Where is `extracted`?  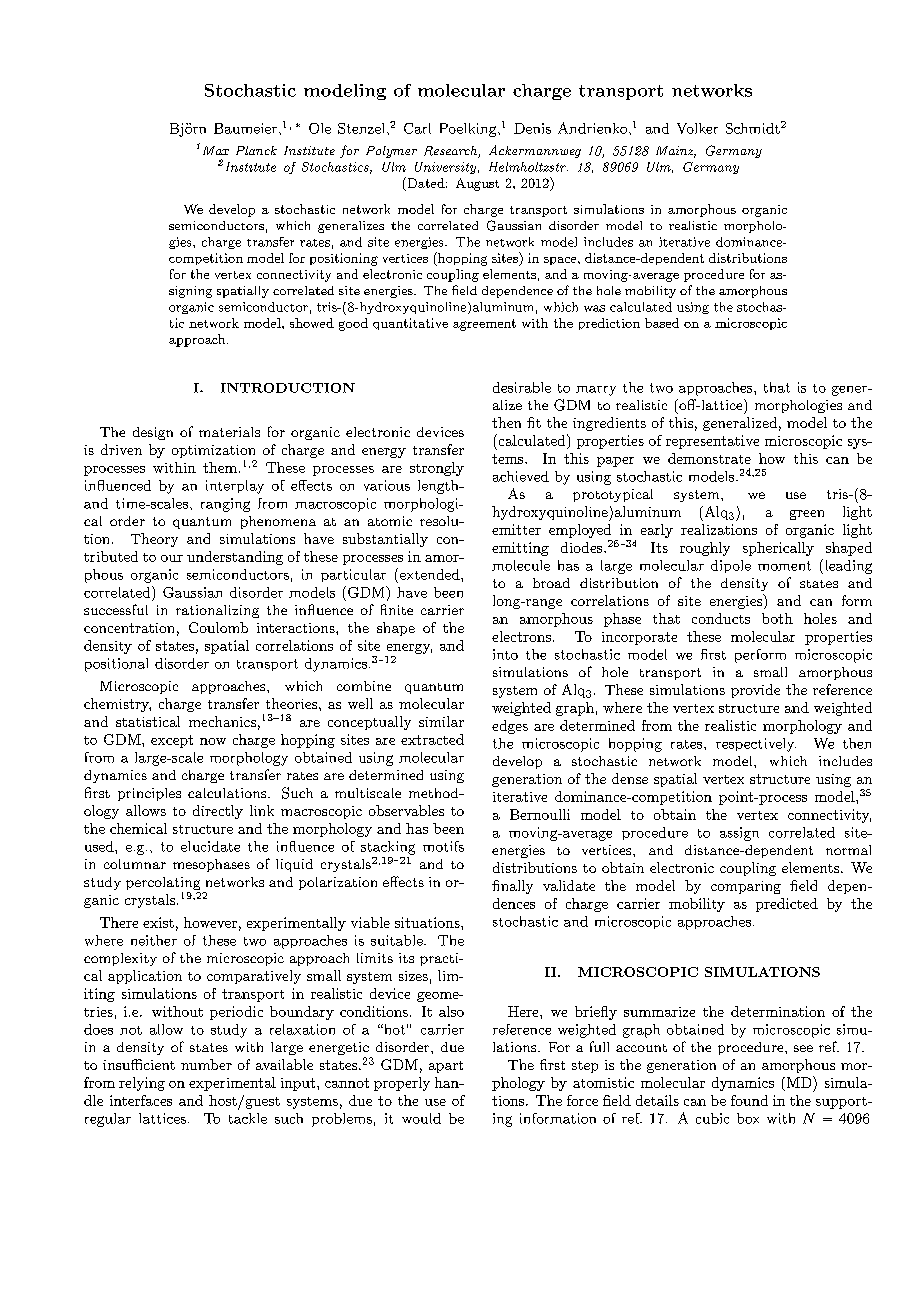 extracted is located at coordinates (432, 739).
